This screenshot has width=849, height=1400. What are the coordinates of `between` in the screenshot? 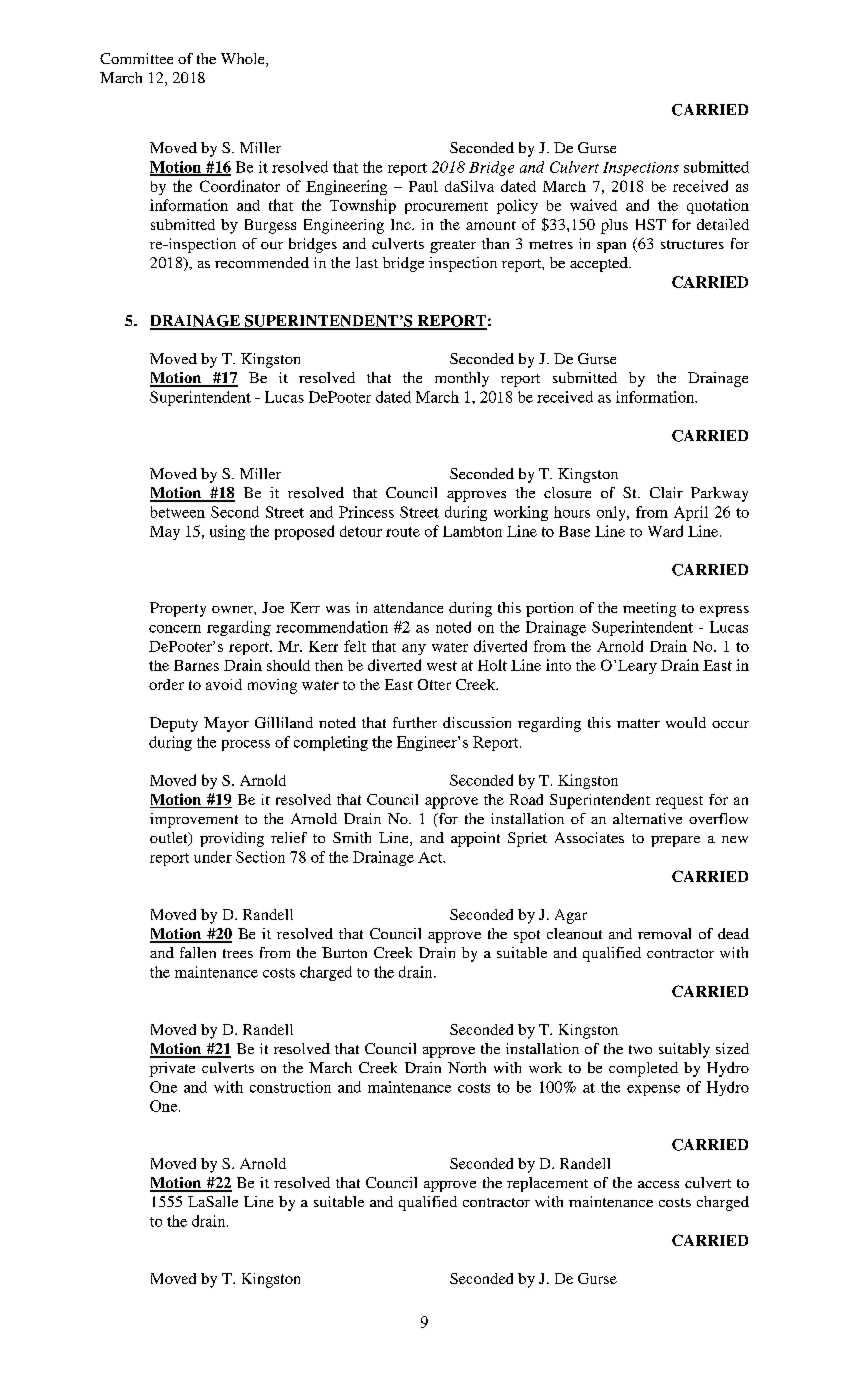 It's located at (178, 512).
